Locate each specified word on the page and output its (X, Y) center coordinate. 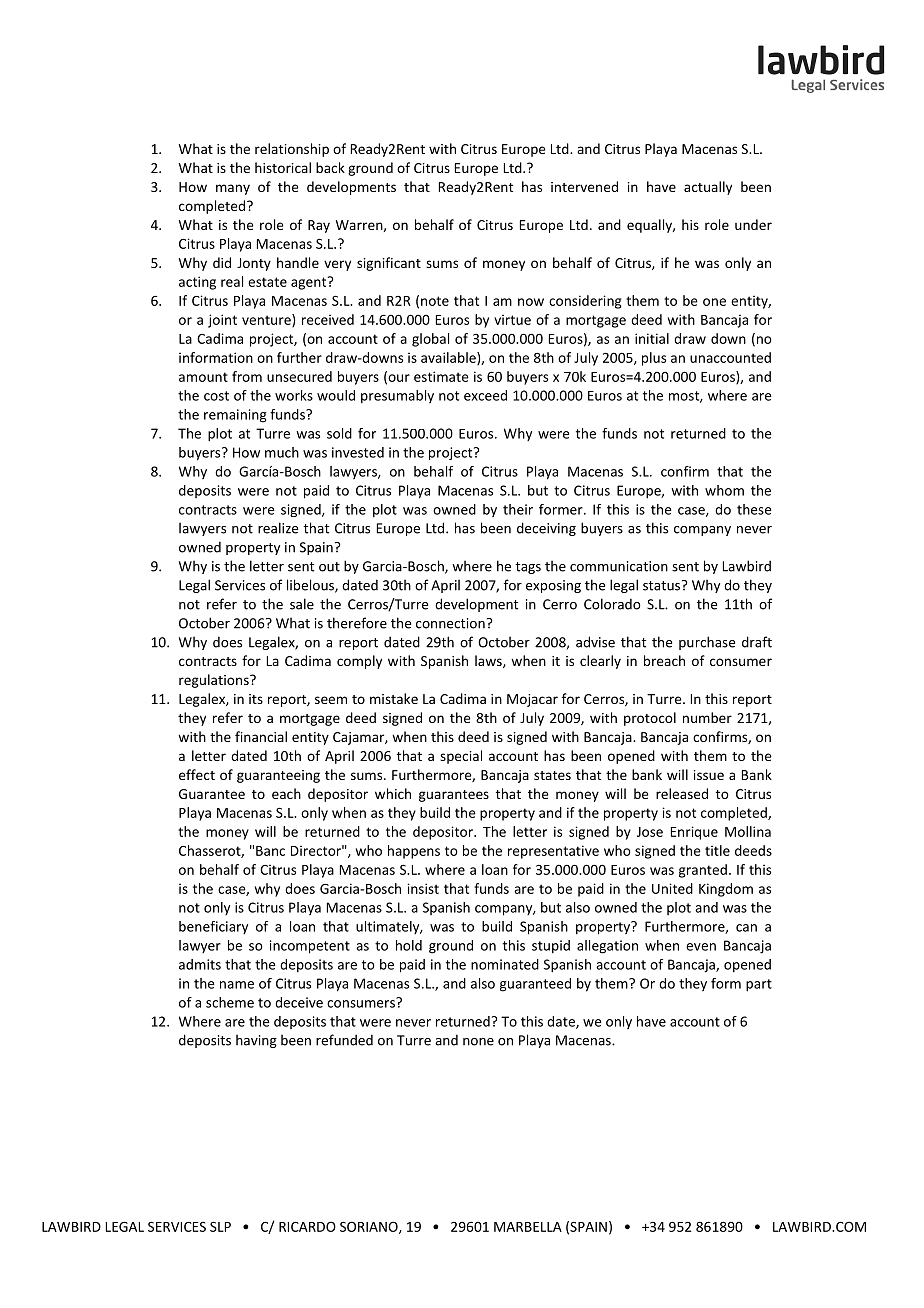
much (282, 452)
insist (423, 888)
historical (283, 167)
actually (708, 188)
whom (724, 490)
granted (703, 871)
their (518, 509)
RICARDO (307, 1226)
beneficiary (213, 927)
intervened (584, 186)
